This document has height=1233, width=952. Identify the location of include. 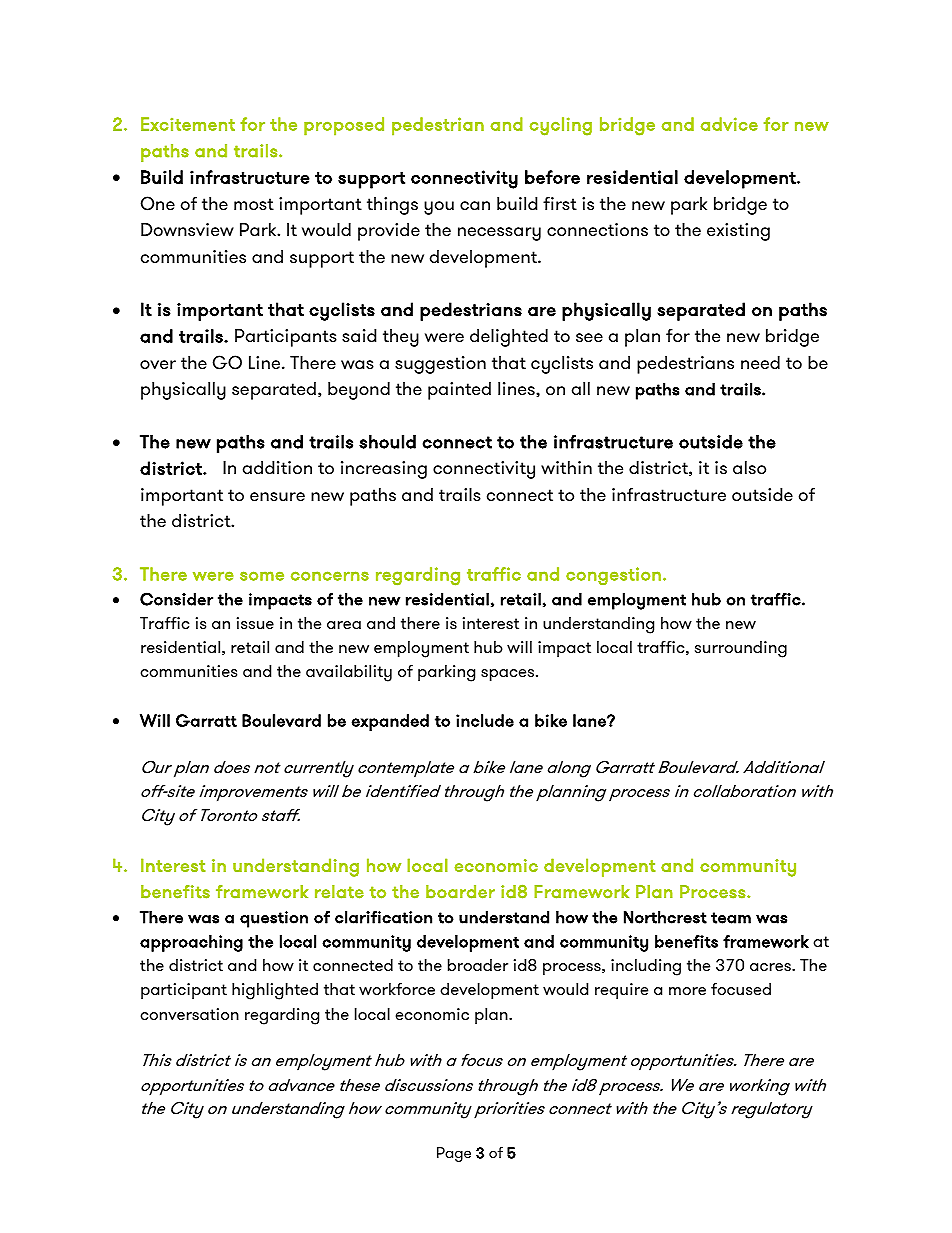
(485, 720).
